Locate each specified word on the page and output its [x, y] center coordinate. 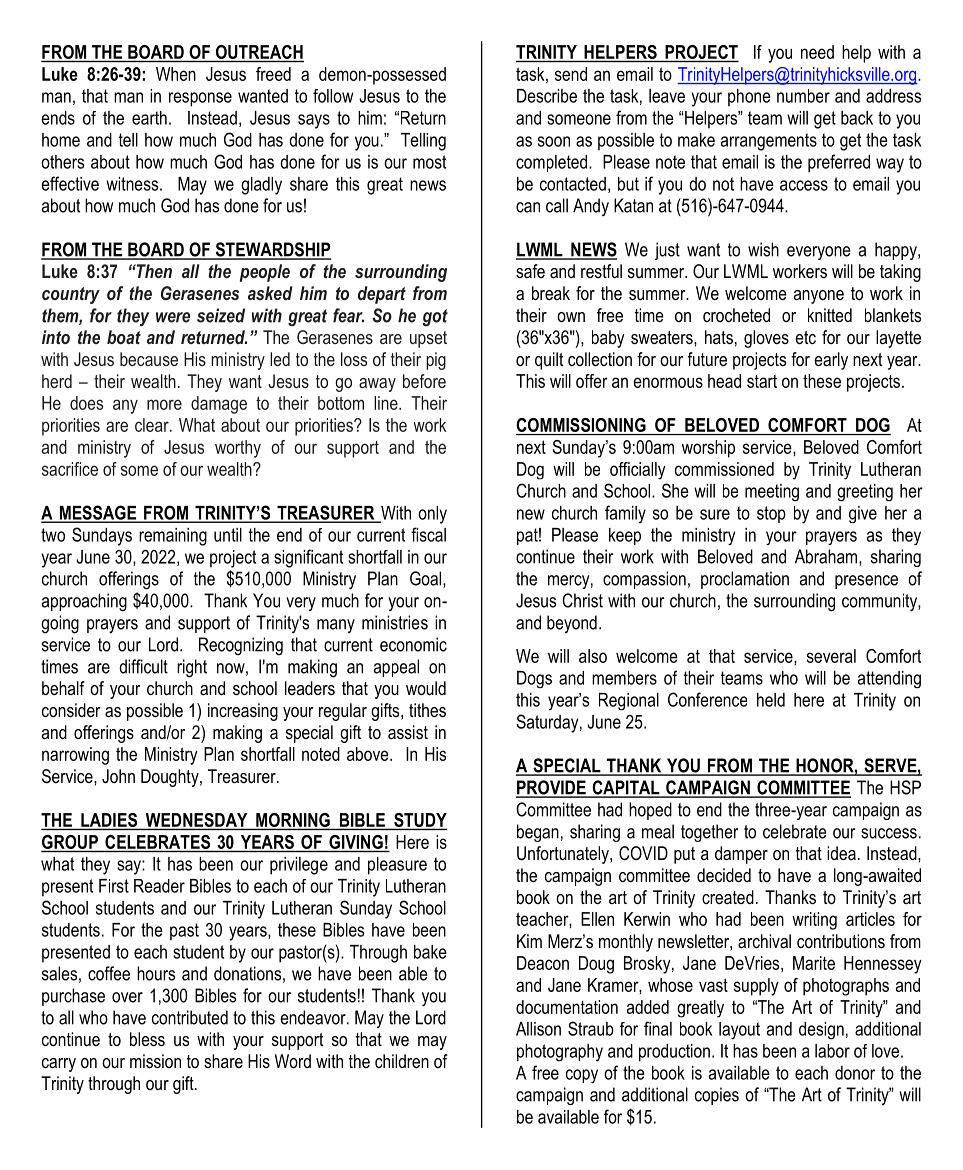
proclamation [745, 580]
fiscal [428, 534]
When [176, 74]
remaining [173, 537]
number [803, 96]
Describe [547, 96]
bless [147, 1039]
